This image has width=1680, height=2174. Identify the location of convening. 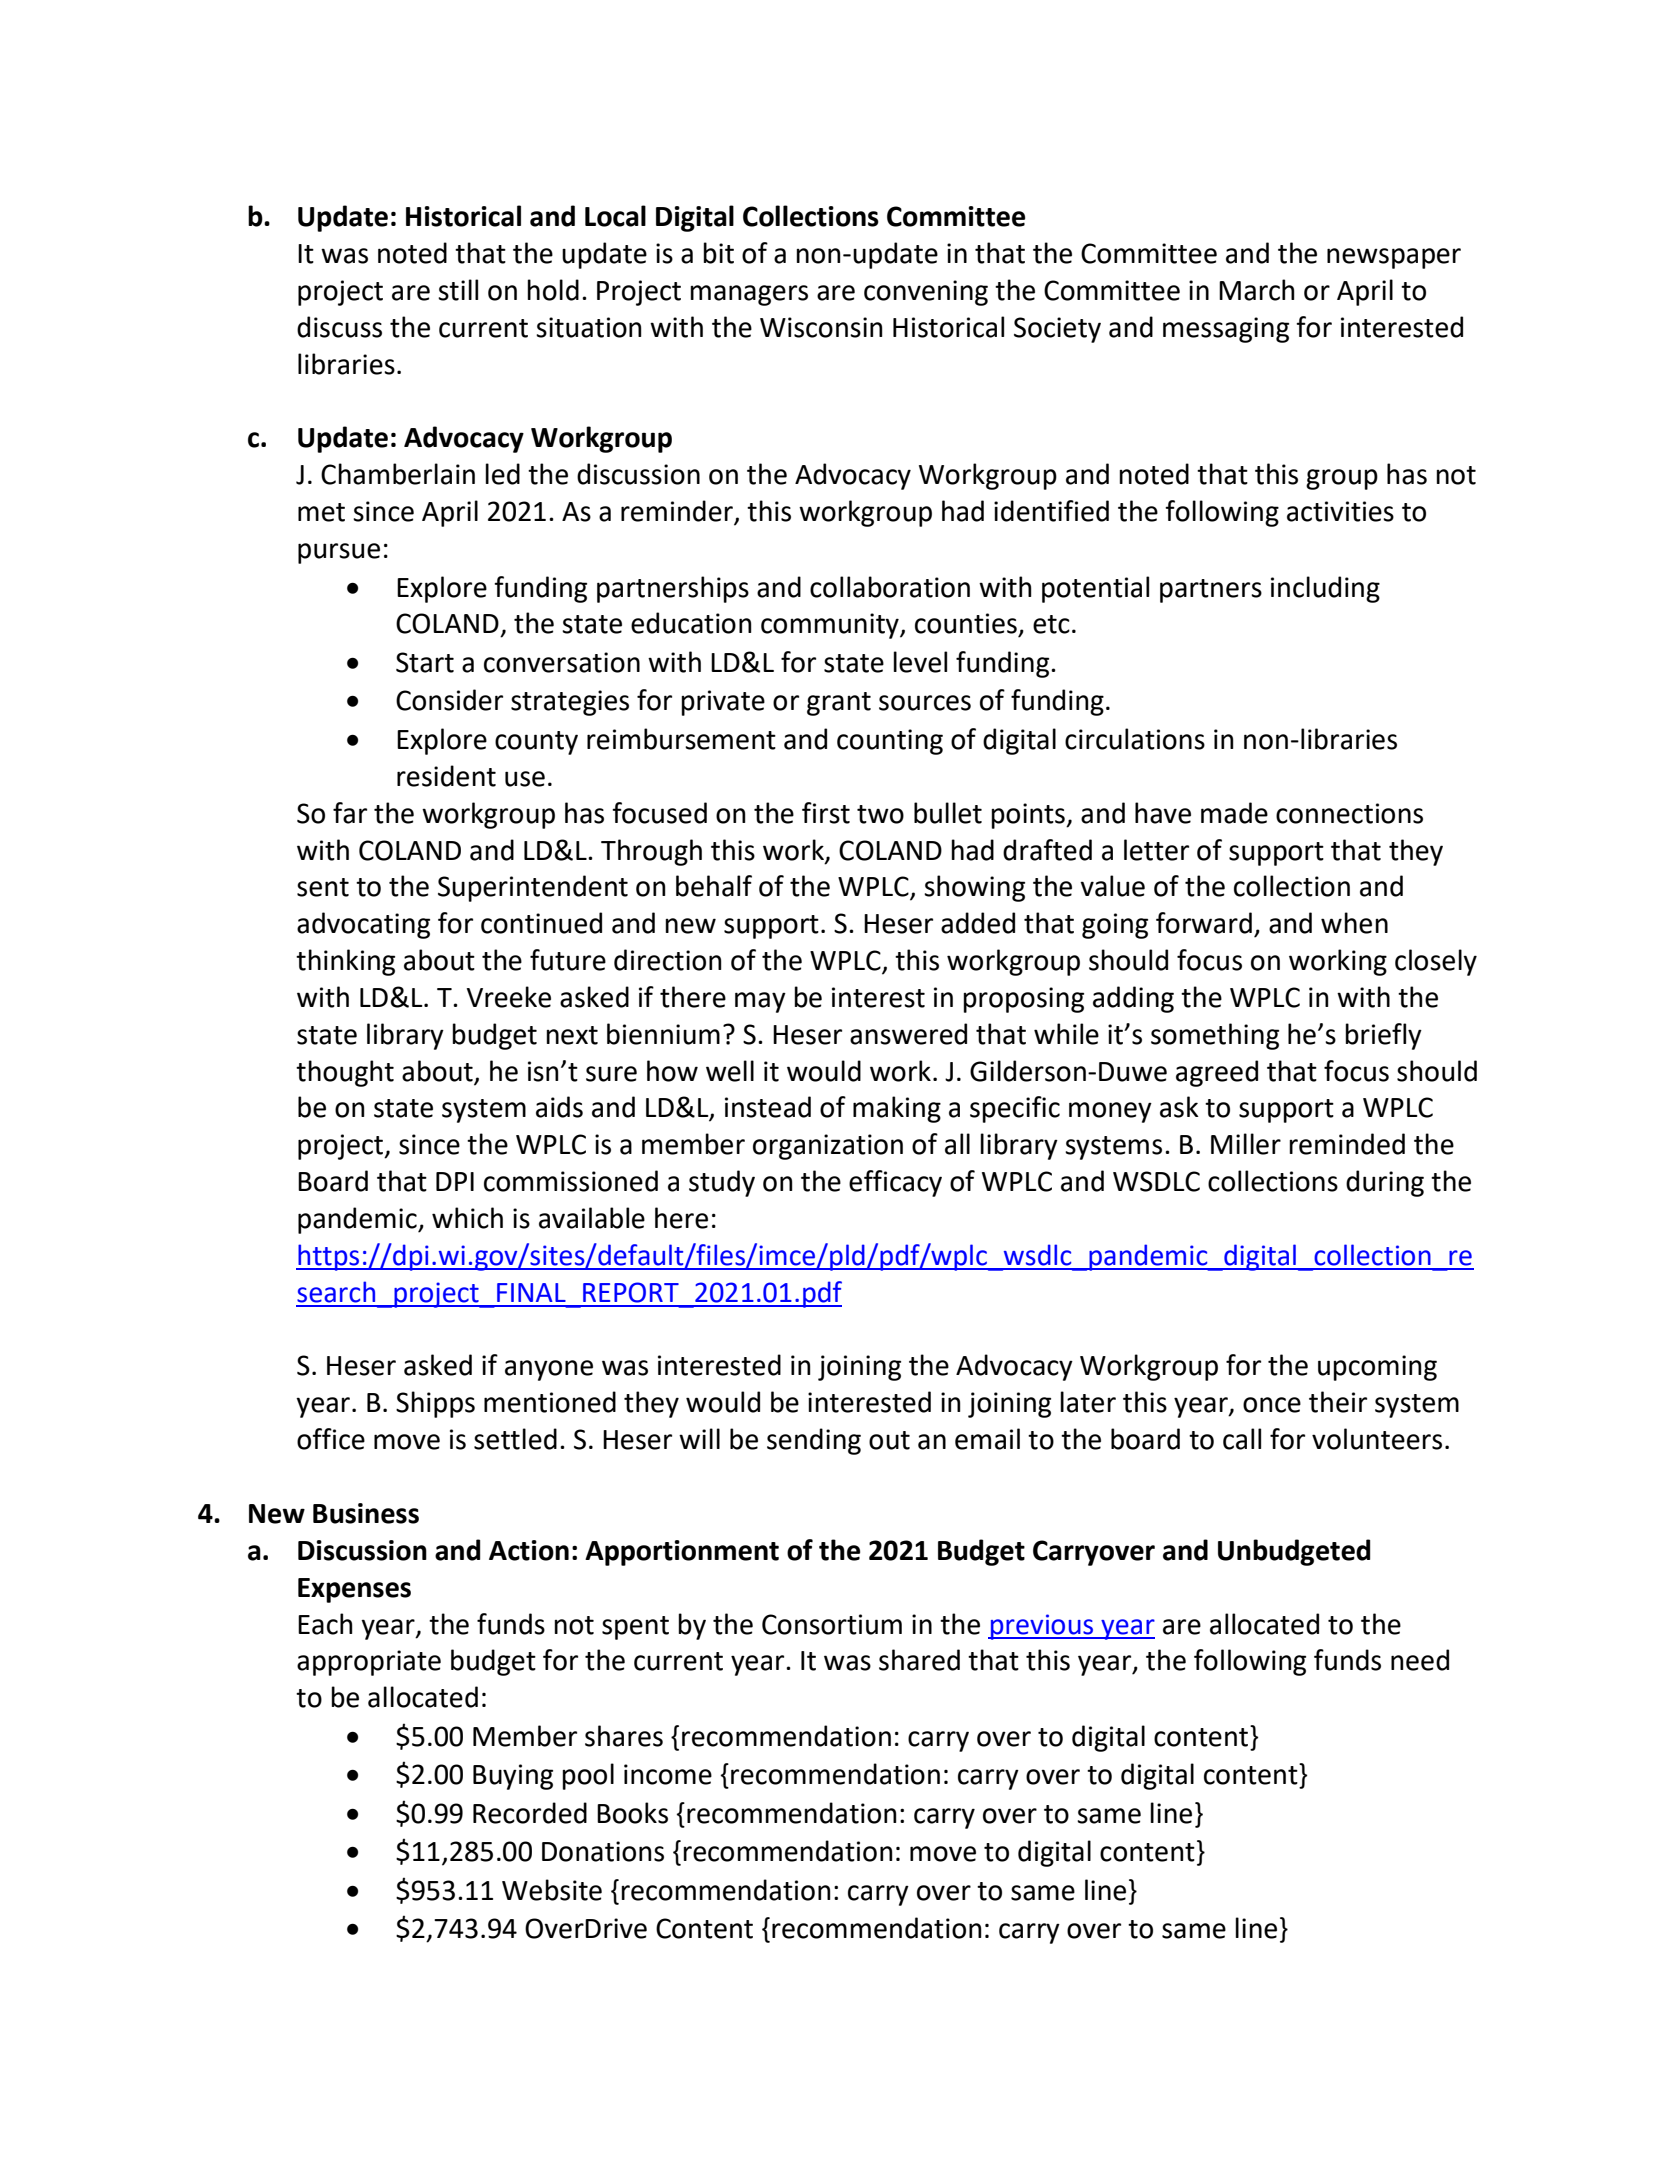
(926, 293).
